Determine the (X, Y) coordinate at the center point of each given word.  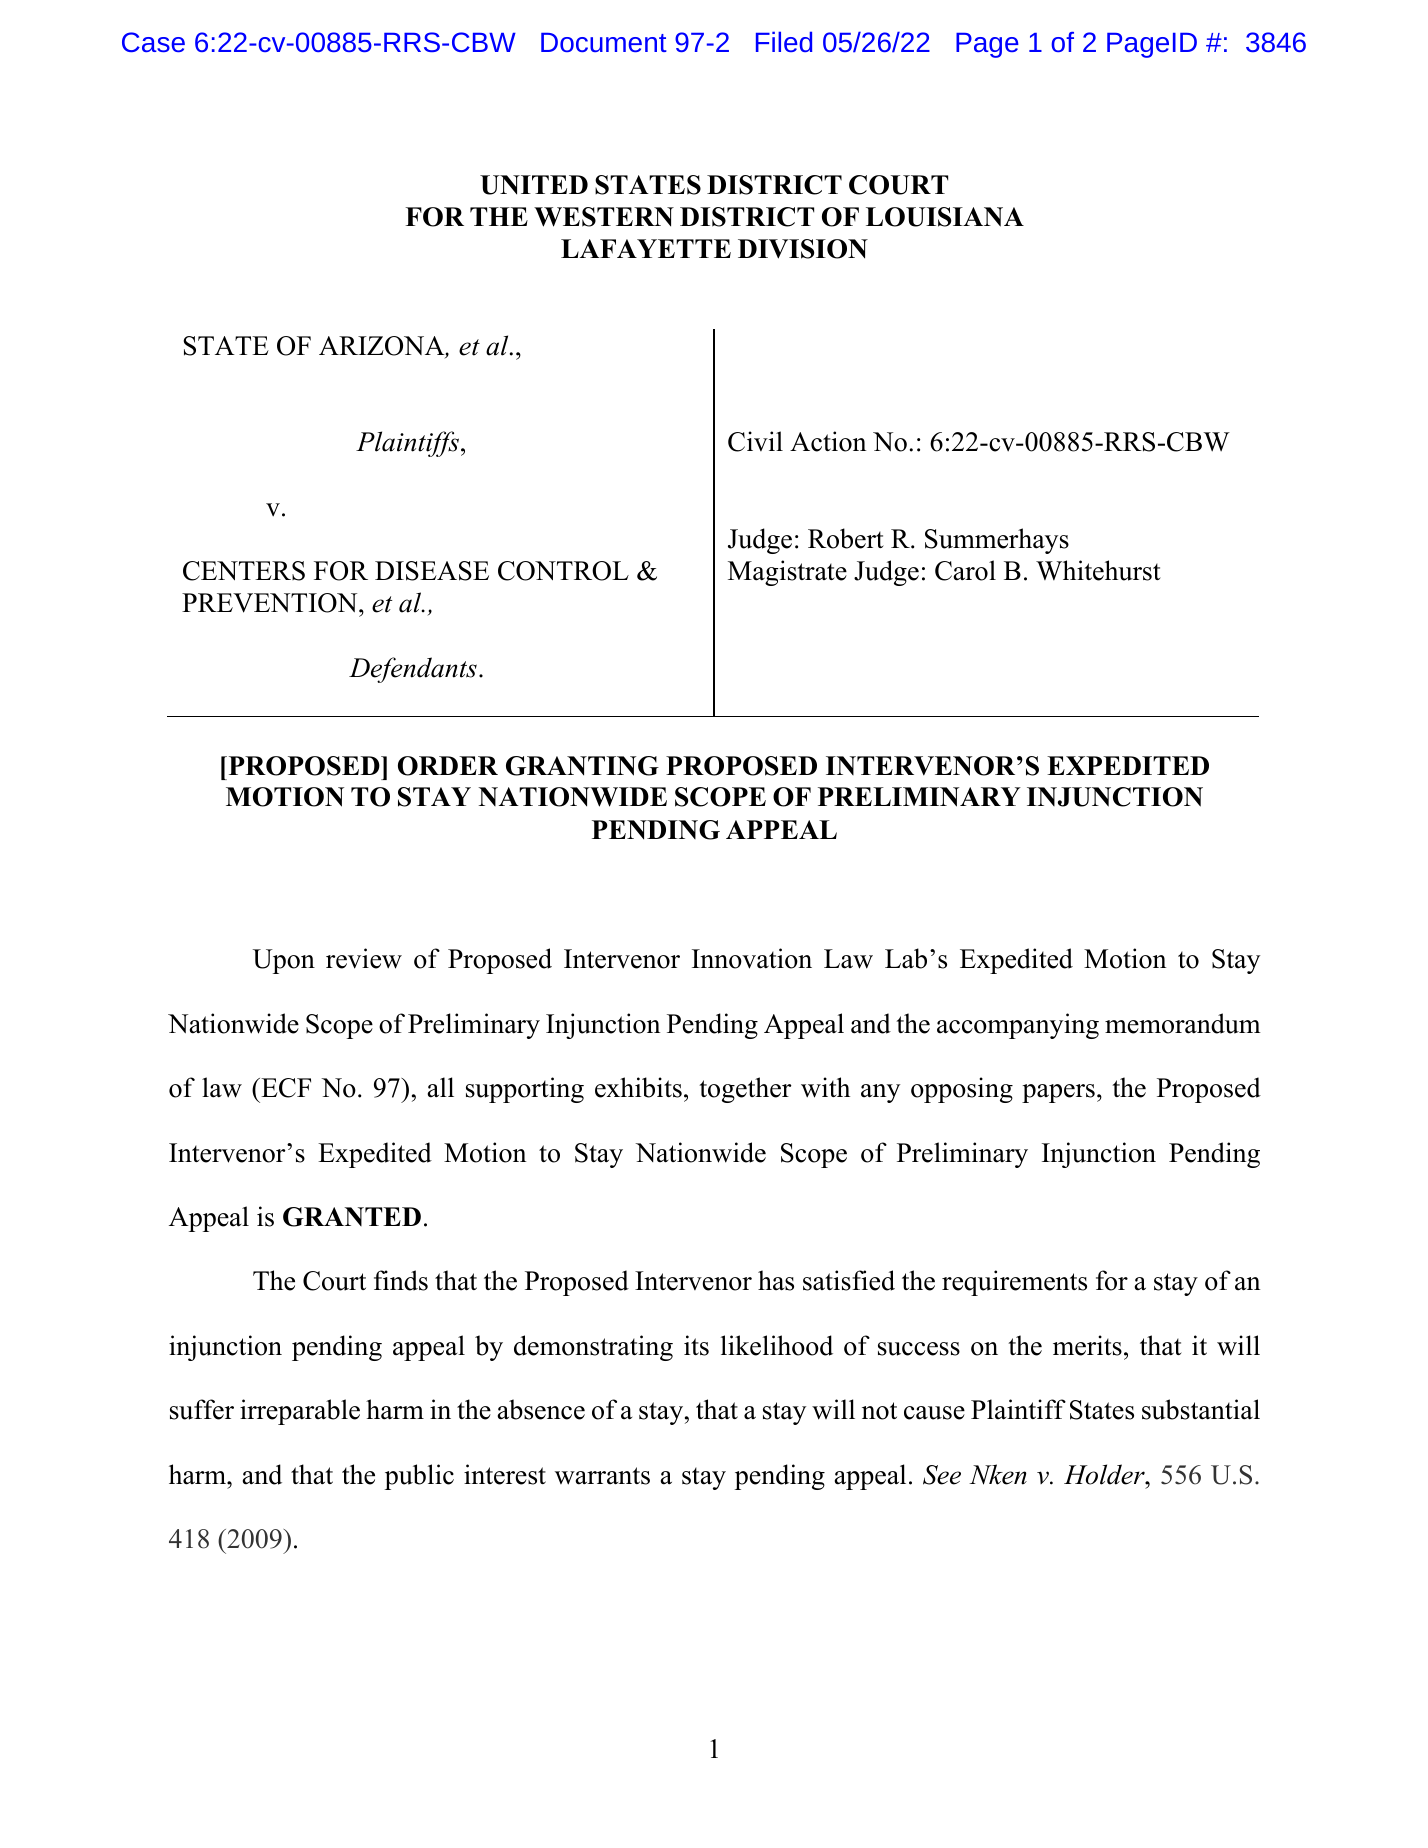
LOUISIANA (945, 217)
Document (604, 42)
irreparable (300, 1412)
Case (153, 42)
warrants (602, 1476)
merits (1087, 1345)
